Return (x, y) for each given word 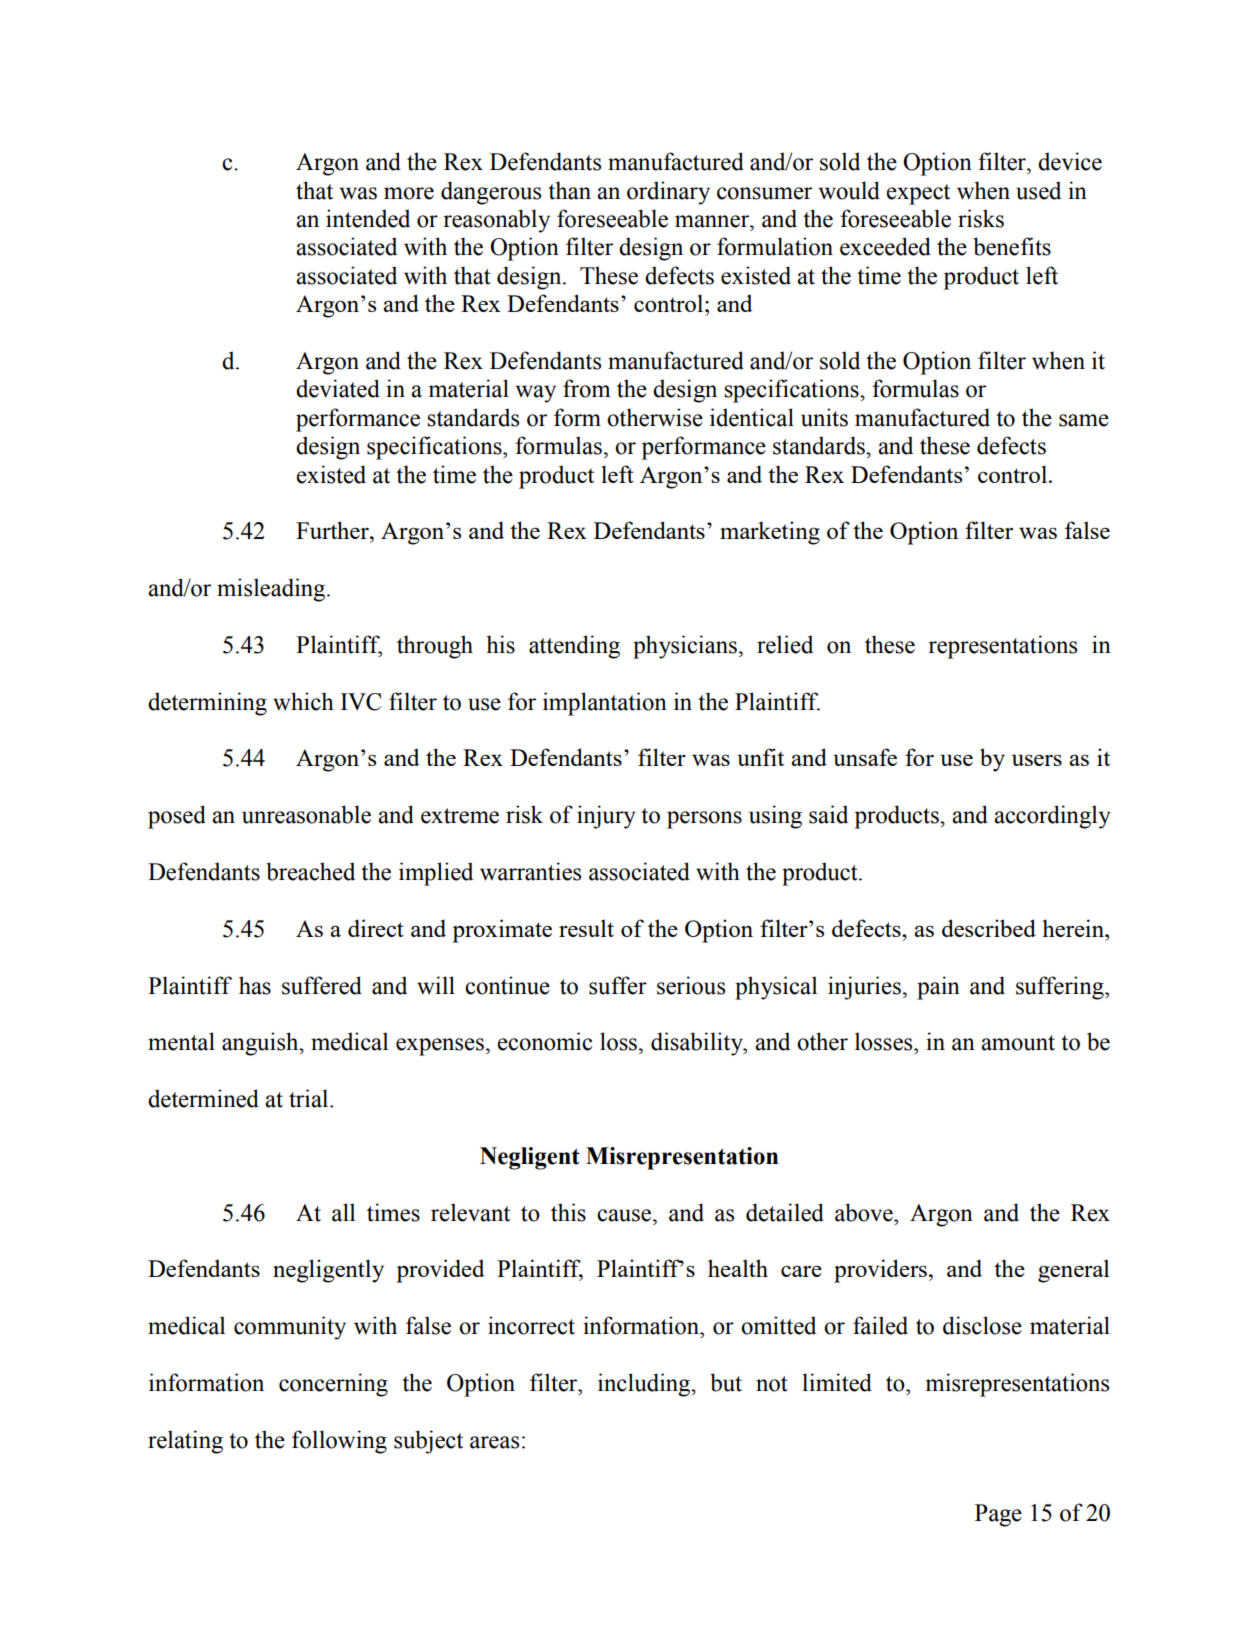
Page (998, 1515)
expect (918, 194)
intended (368, 218)
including (645, 1385)
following (339, 1442)
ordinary (668, 193)
